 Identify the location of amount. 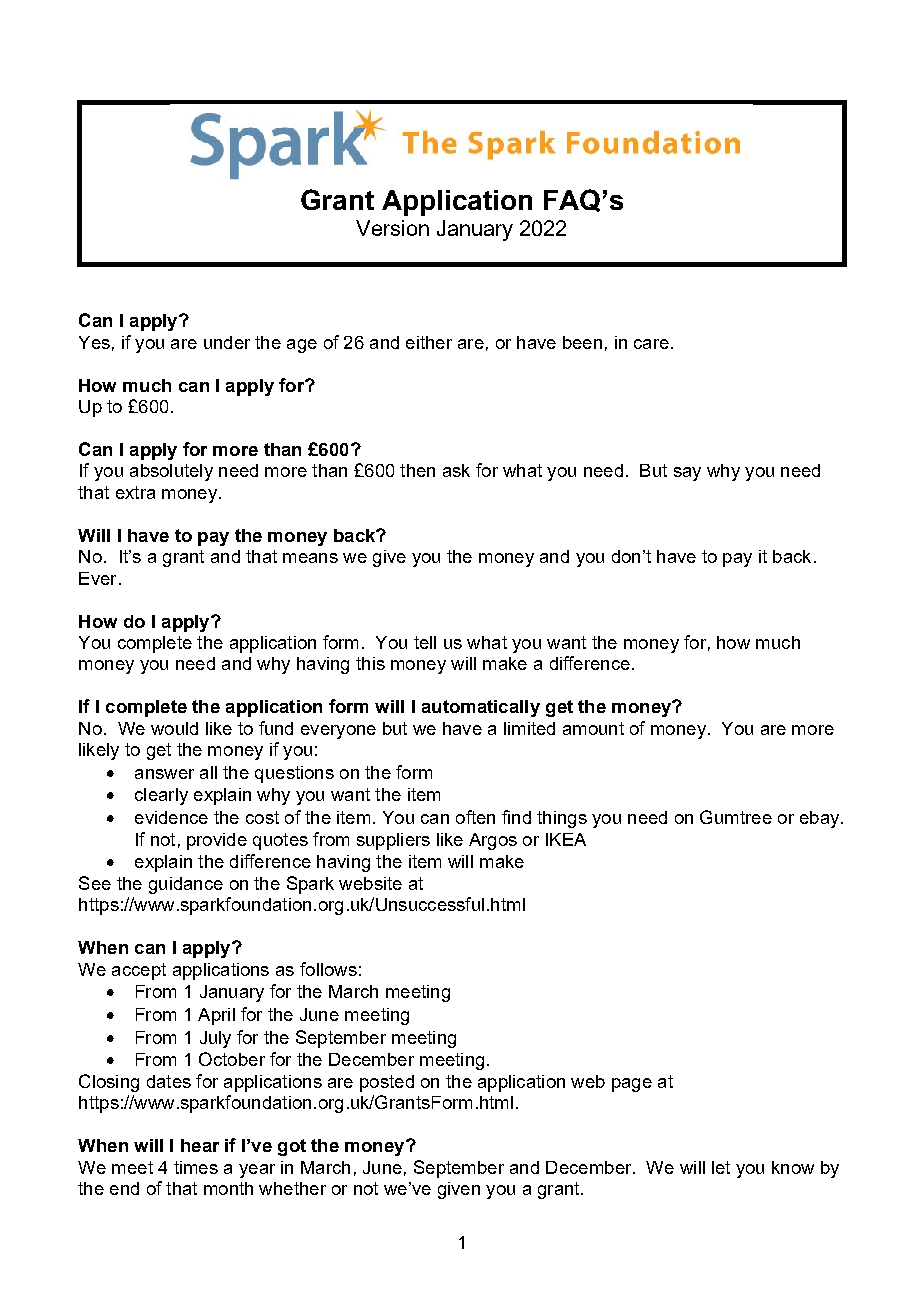
(593, 728).
